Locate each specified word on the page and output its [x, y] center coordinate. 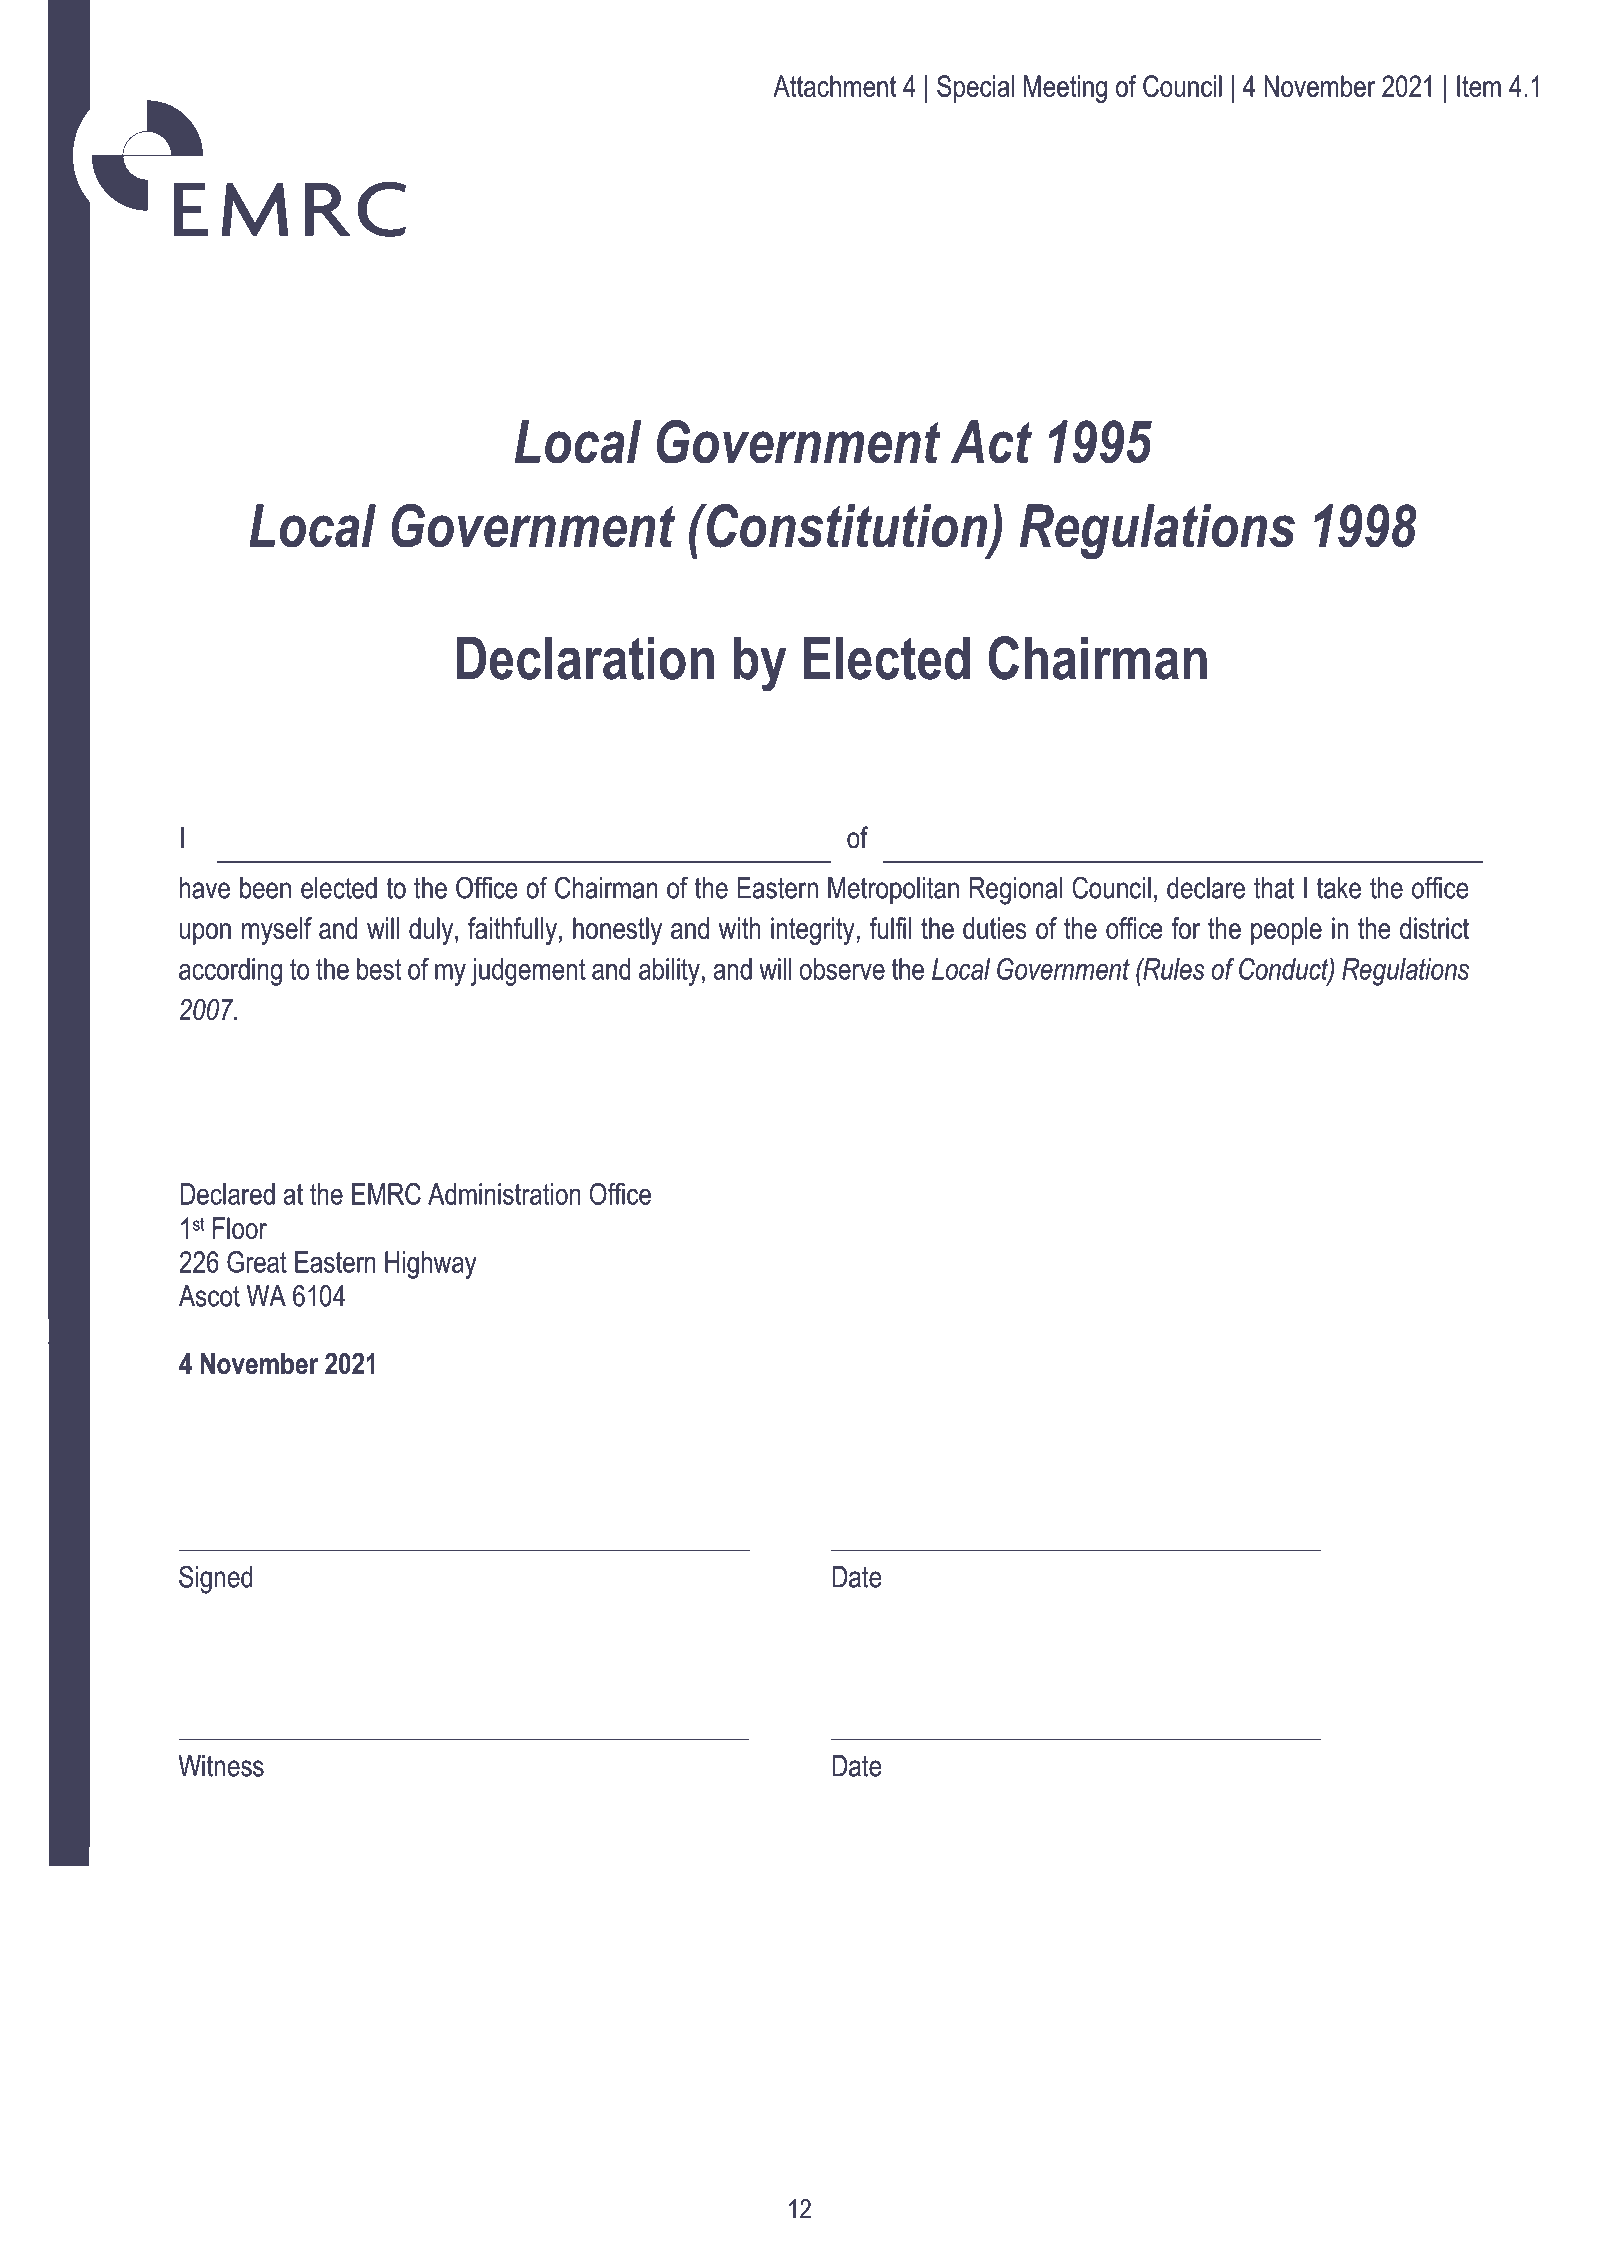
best [379, 969]
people [1286, 931]
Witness [221, 1766]
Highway [431, 1265]
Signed [216, 1579]
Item [1479, 86]
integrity [813, 931]
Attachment [834, 86]
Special [975, 89]
